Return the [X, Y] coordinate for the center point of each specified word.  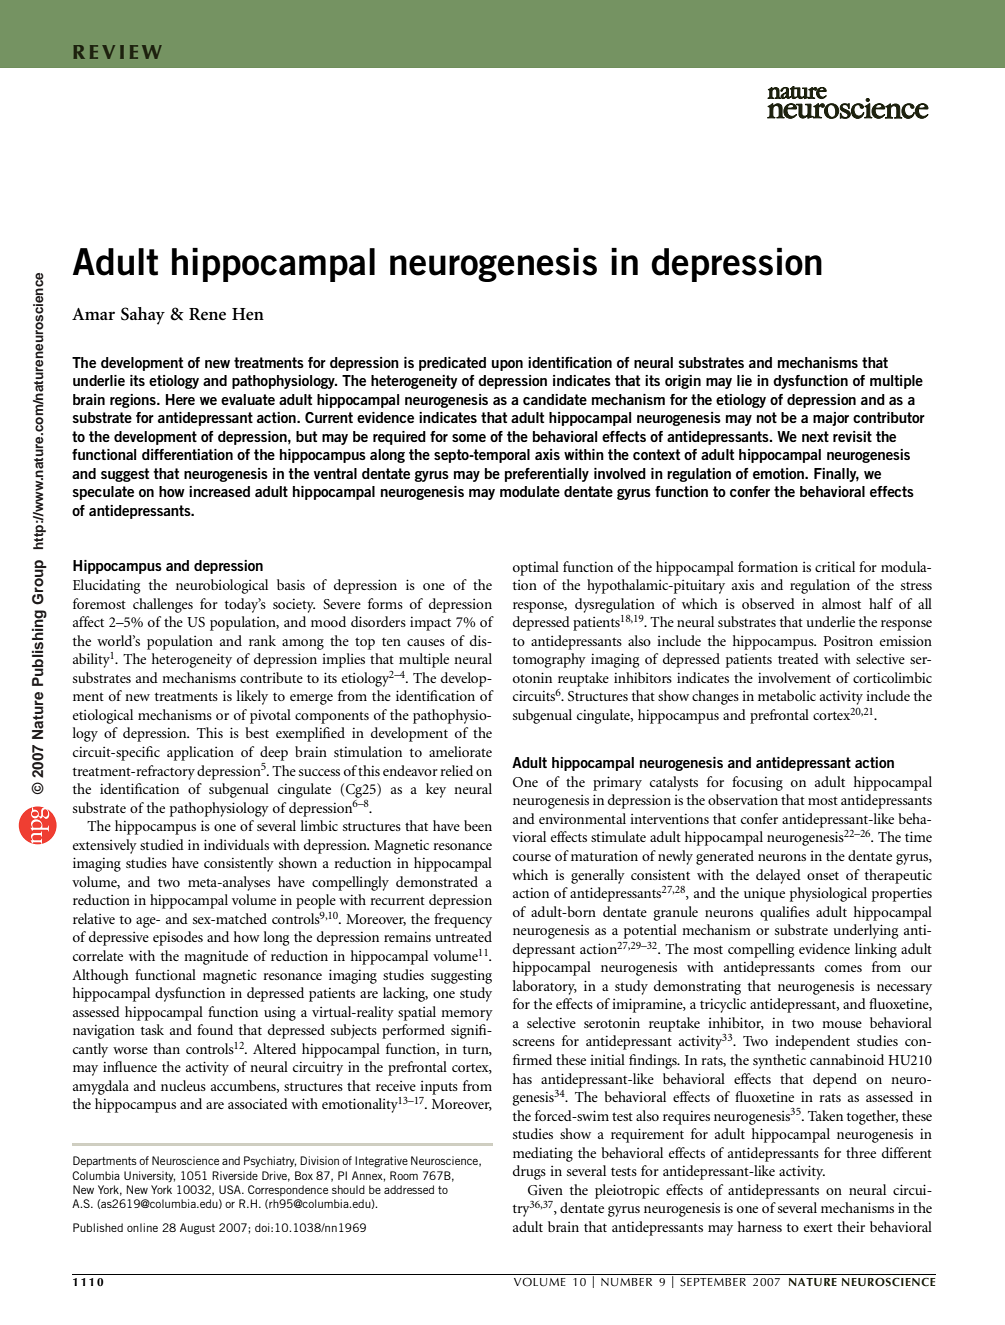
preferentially [547, 475]
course [532, 857]
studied [162, 844]
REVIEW [118, 52]
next [815, 436]
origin [683, 382]
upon [507, 365]
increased [219, 491]
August [197, 1229]
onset [823, 875]
